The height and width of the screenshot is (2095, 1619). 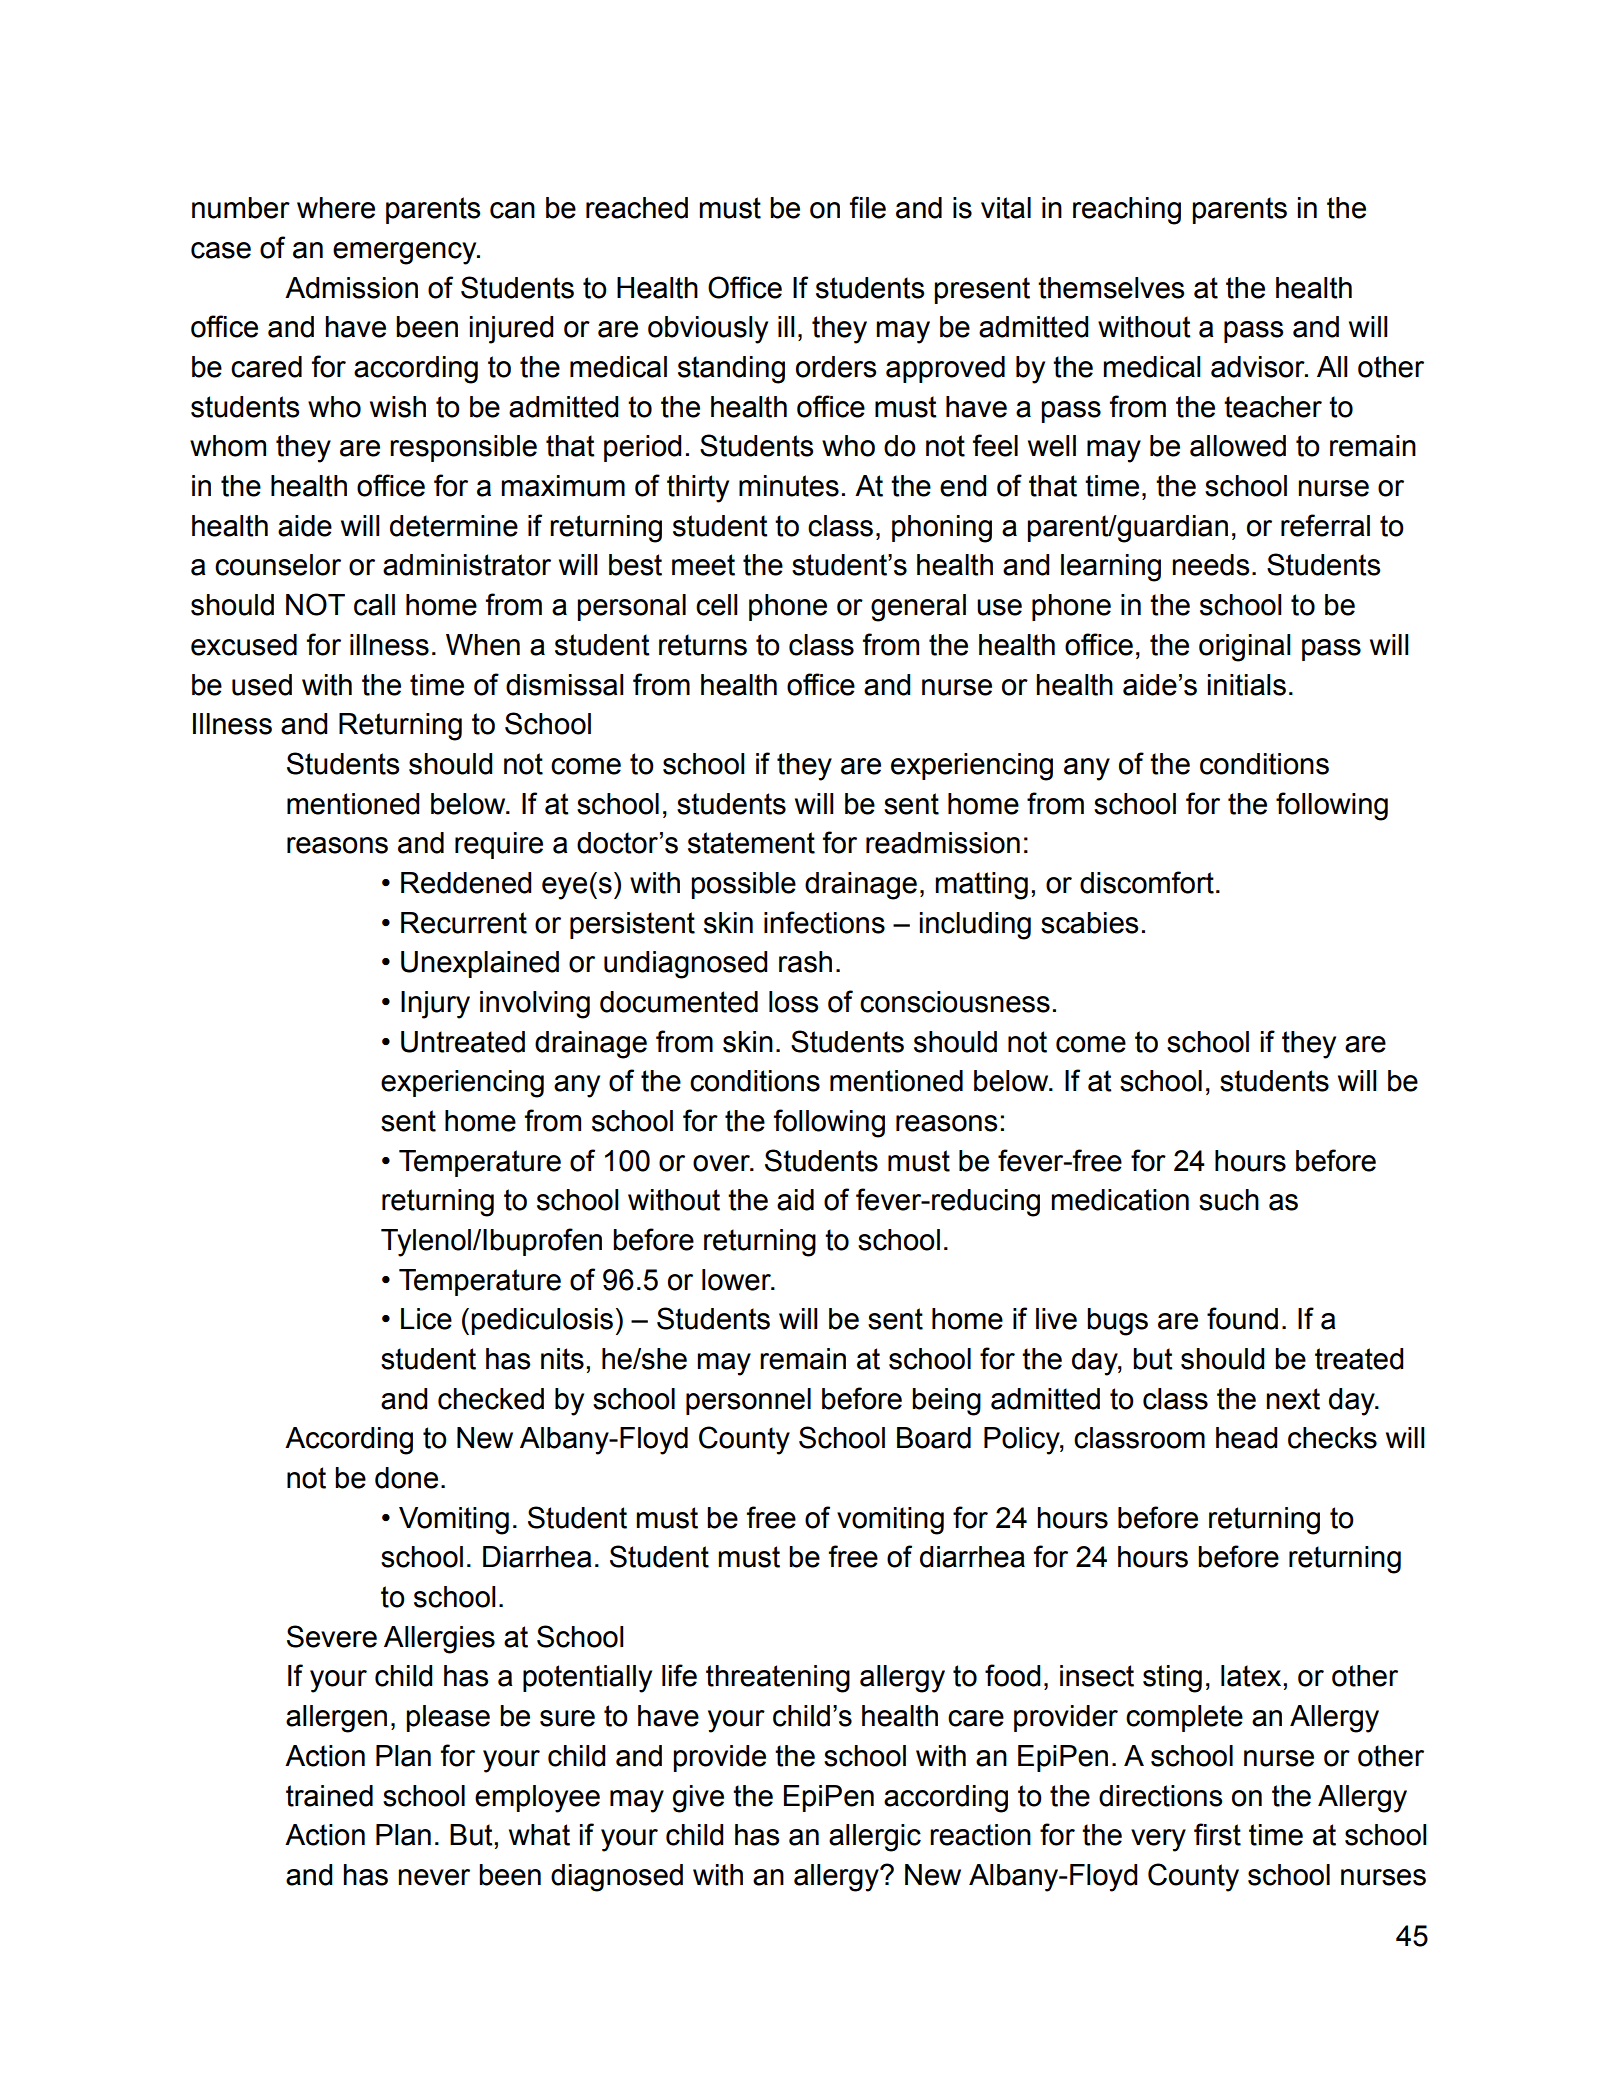 What do you see at coordinates (793, 1002) in the screenshot?
I see `loss` at bounding box center [793, 1002].
